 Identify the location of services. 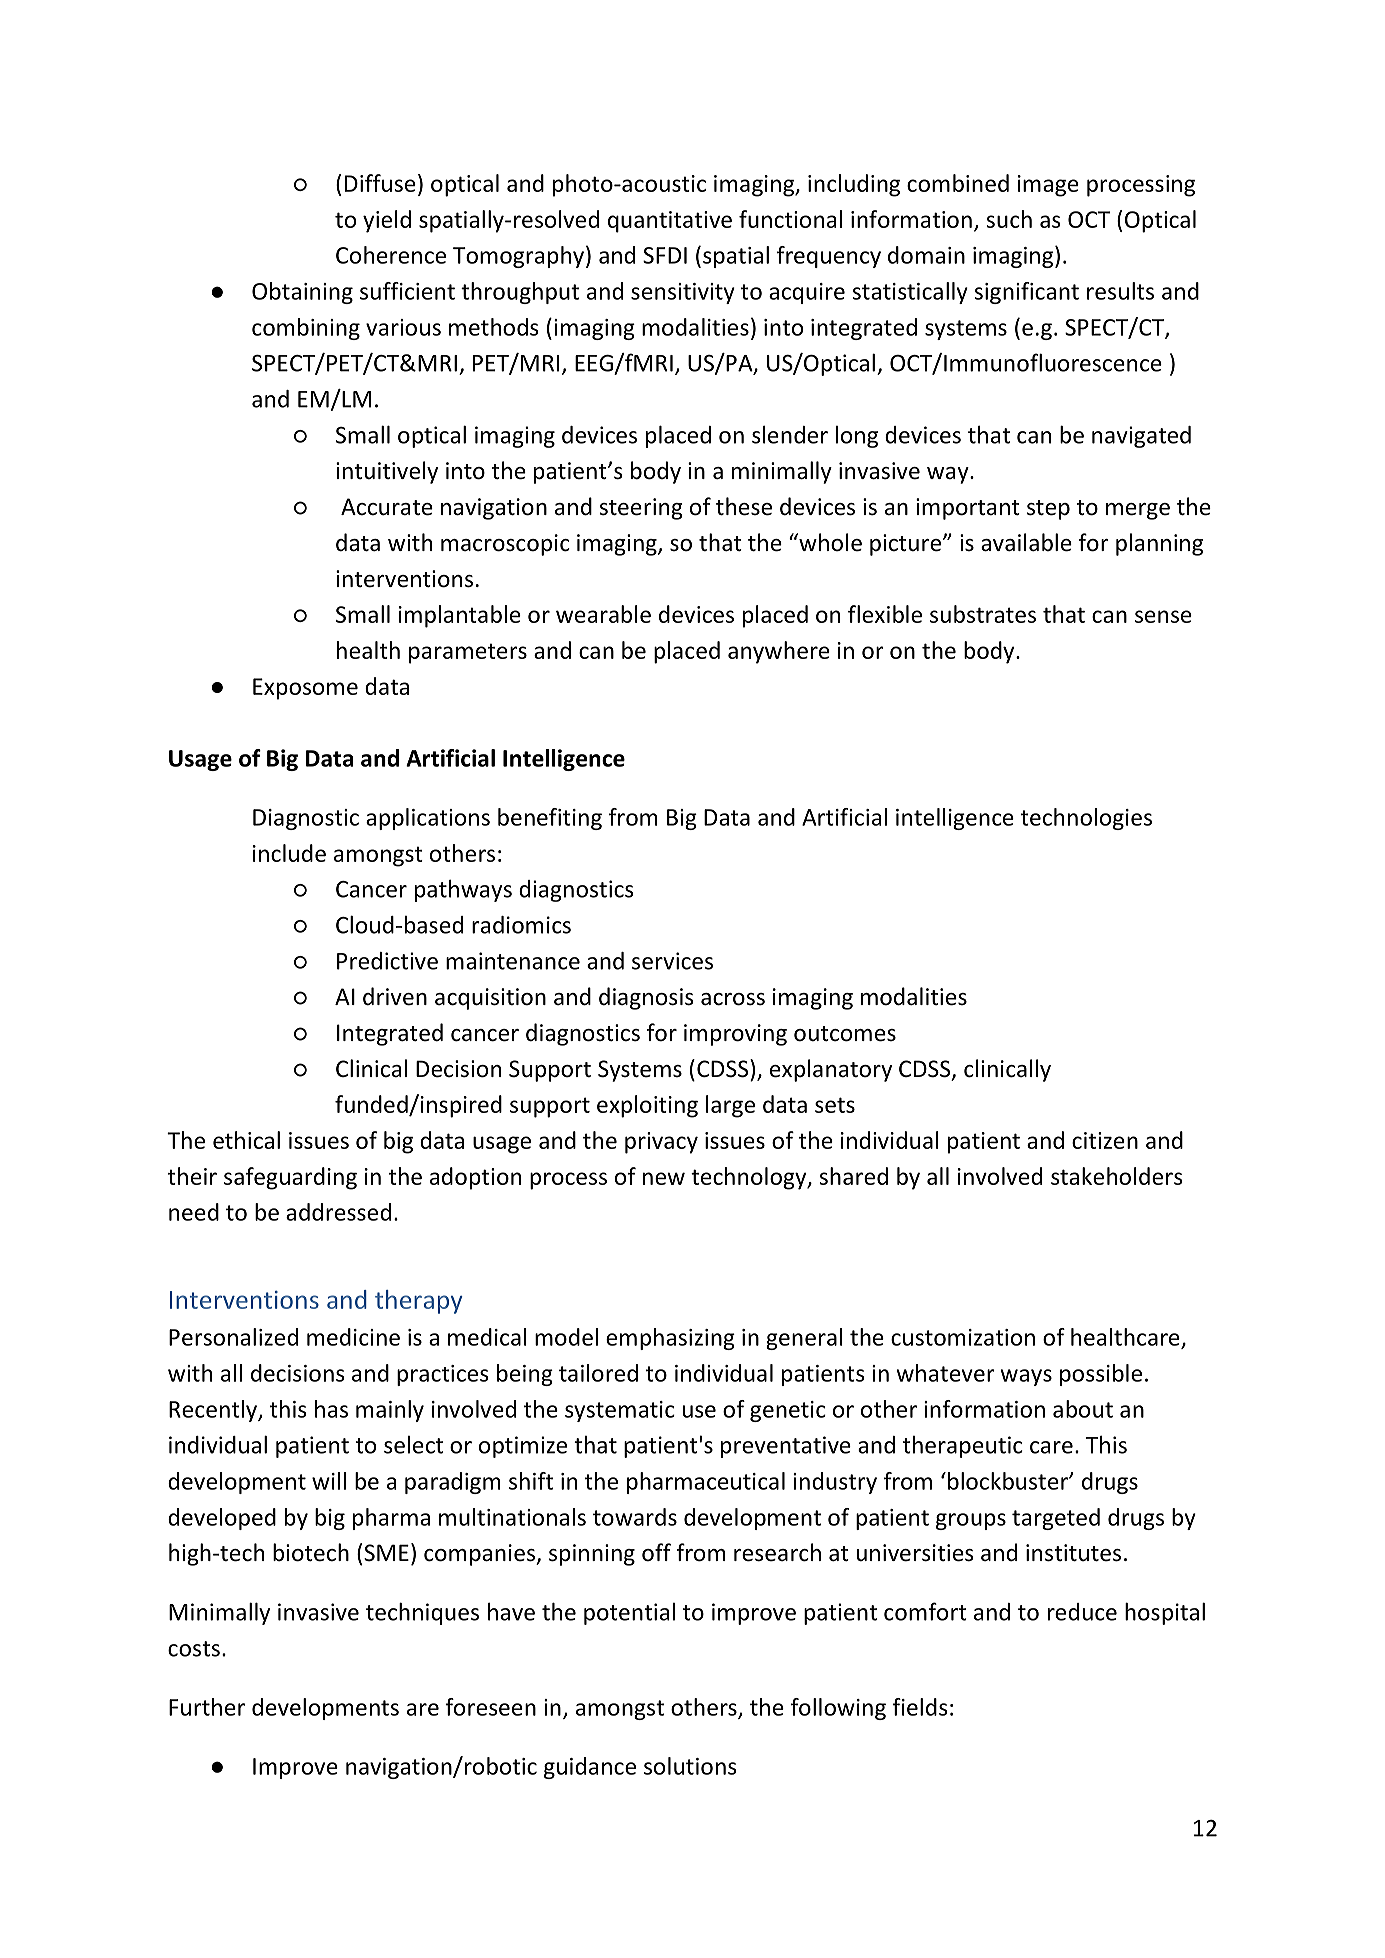
(672, 961).
